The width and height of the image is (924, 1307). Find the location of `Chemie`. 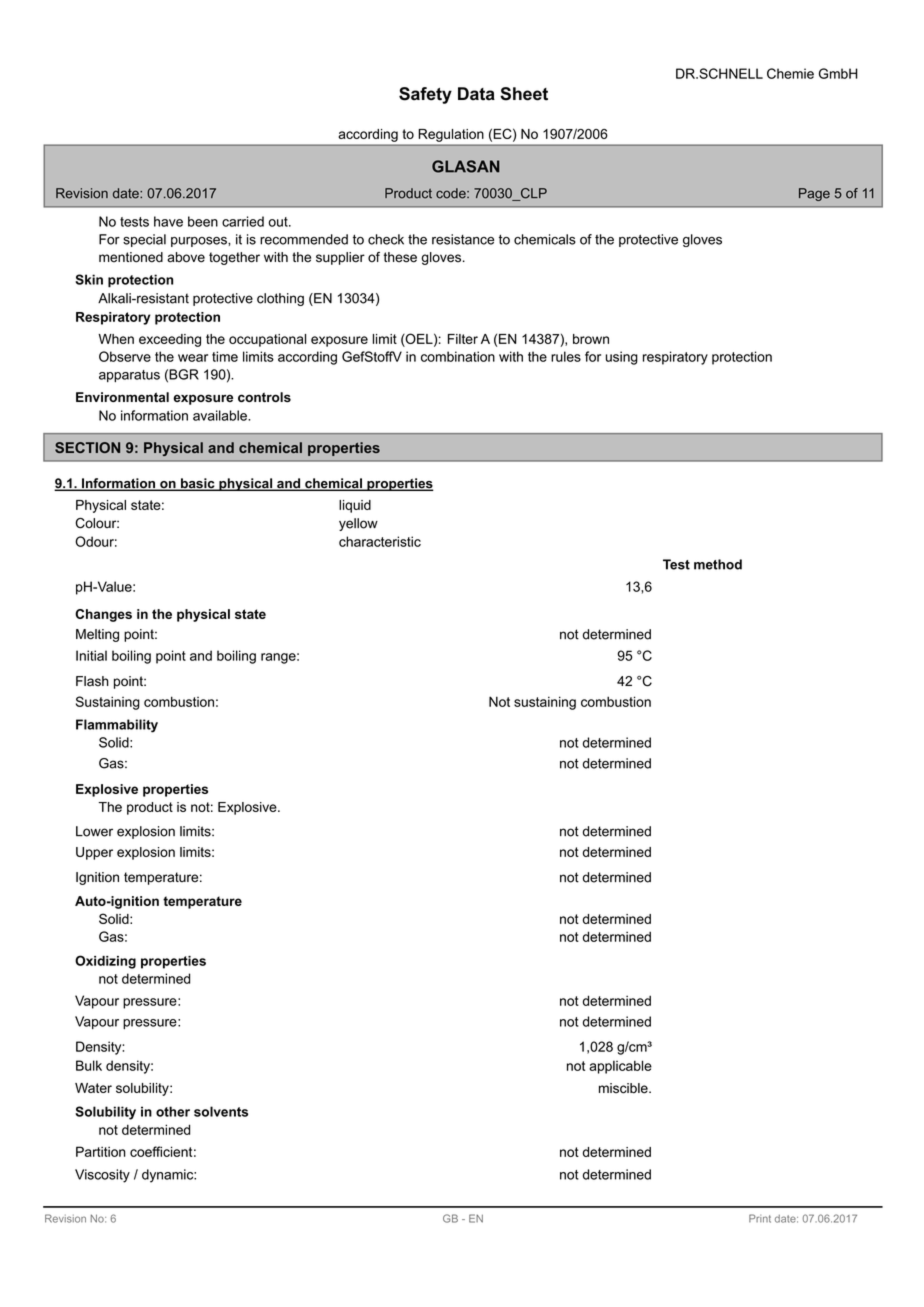

Chemie is located at coordinates (790, 73).
